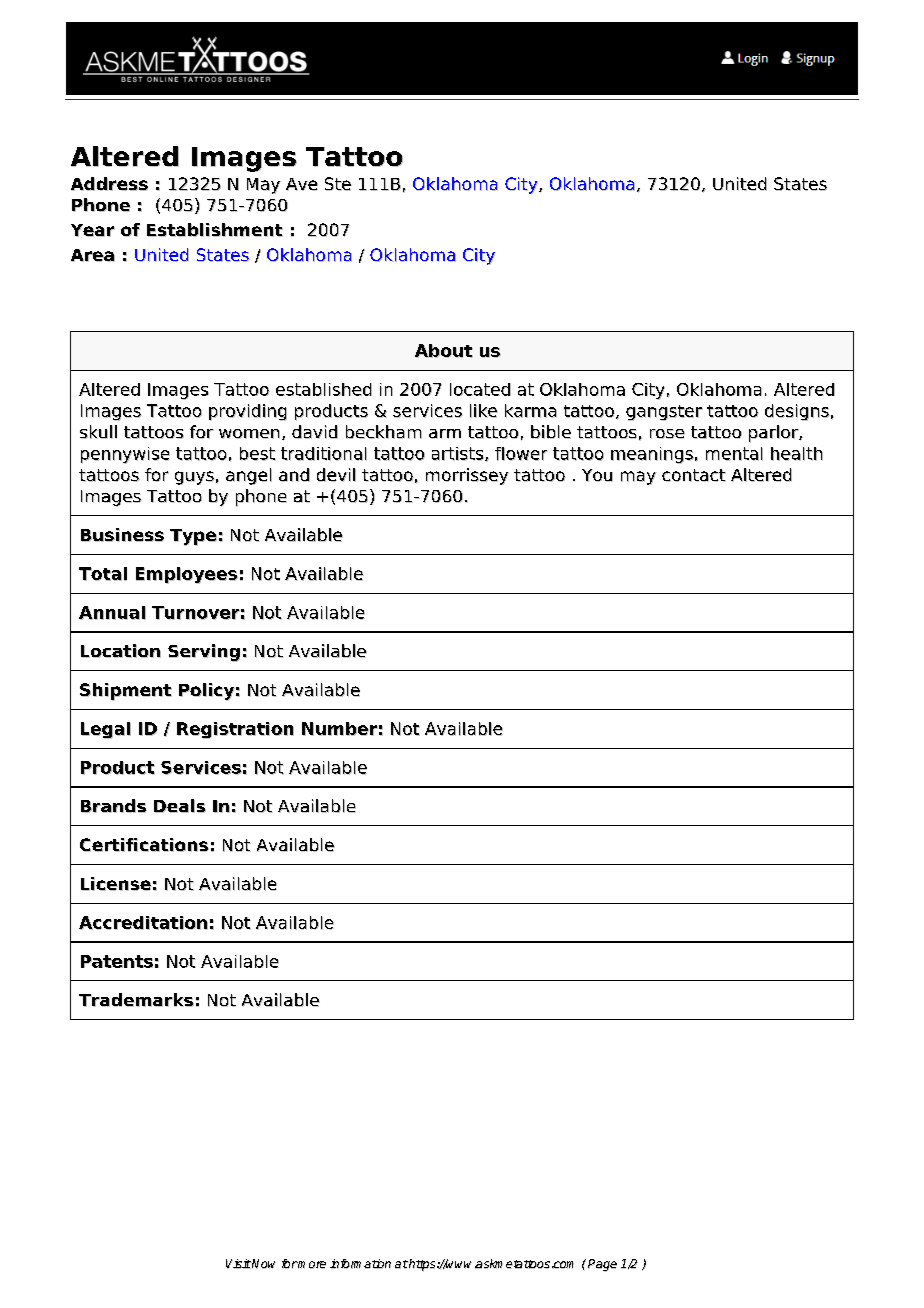  Describe the element at coordinates (180, 806) in the screenshot. I see `Deals` at that location.
